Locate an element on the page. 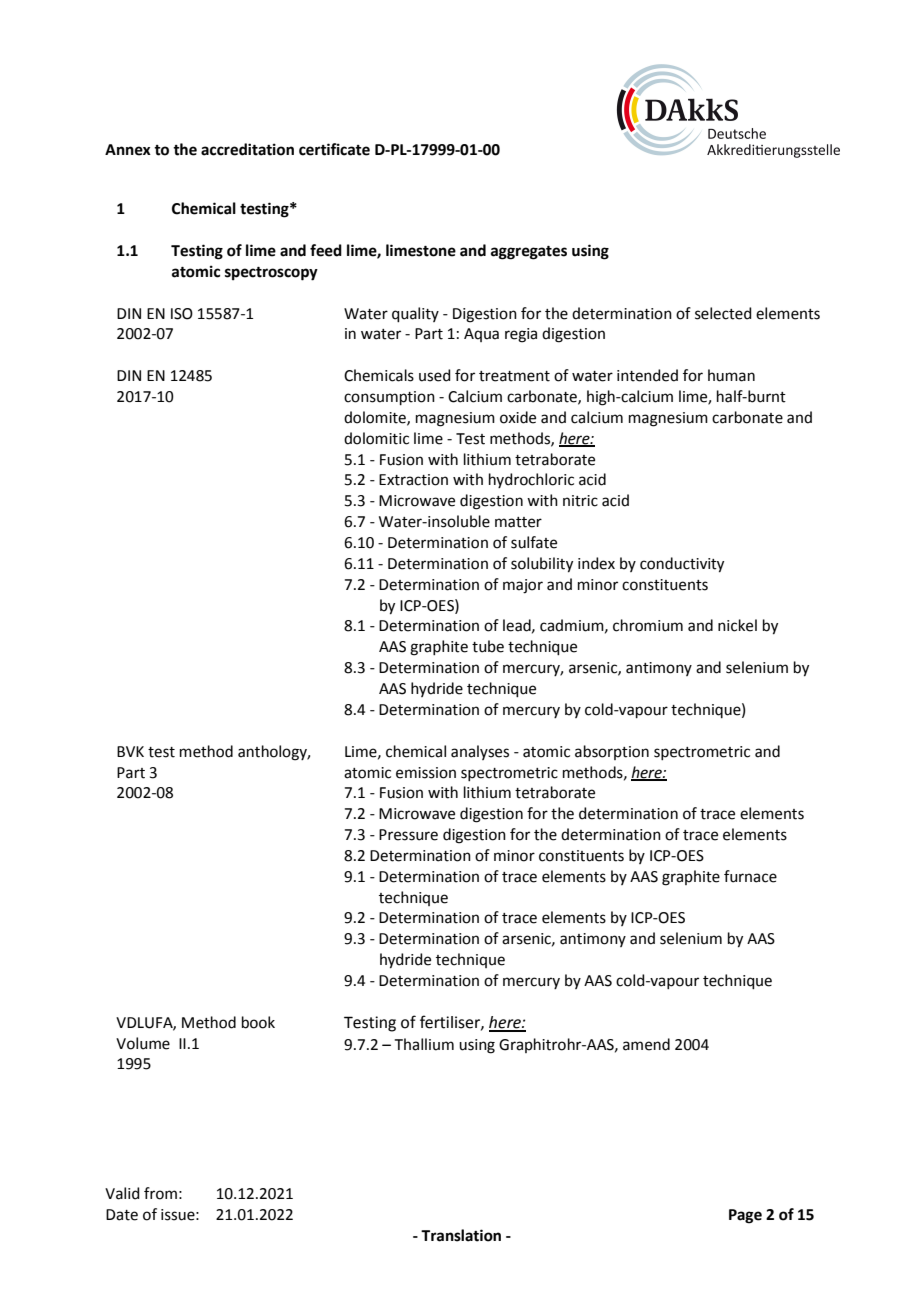  from is located at coordinates (160, 1193).
